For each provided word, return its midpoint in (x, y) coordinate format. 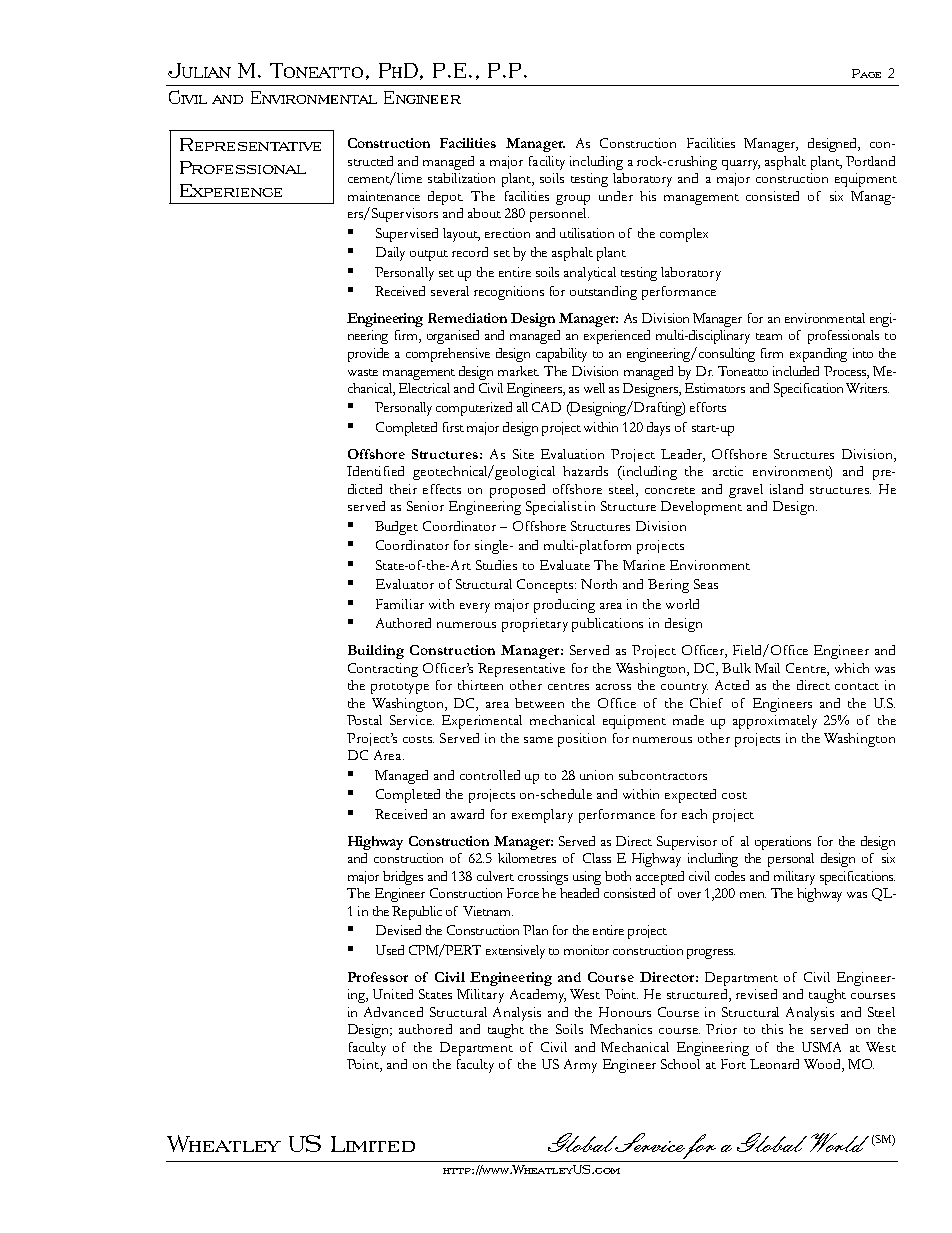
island (786, 489)
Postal (364, 720)
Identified (375, 471)
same (538, 740)
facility (547, 163)
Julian (199, 70)
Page (866, 73)
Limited (373, 1144)
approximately (775, 722)
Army (580, 1066)
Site (523, 454)
